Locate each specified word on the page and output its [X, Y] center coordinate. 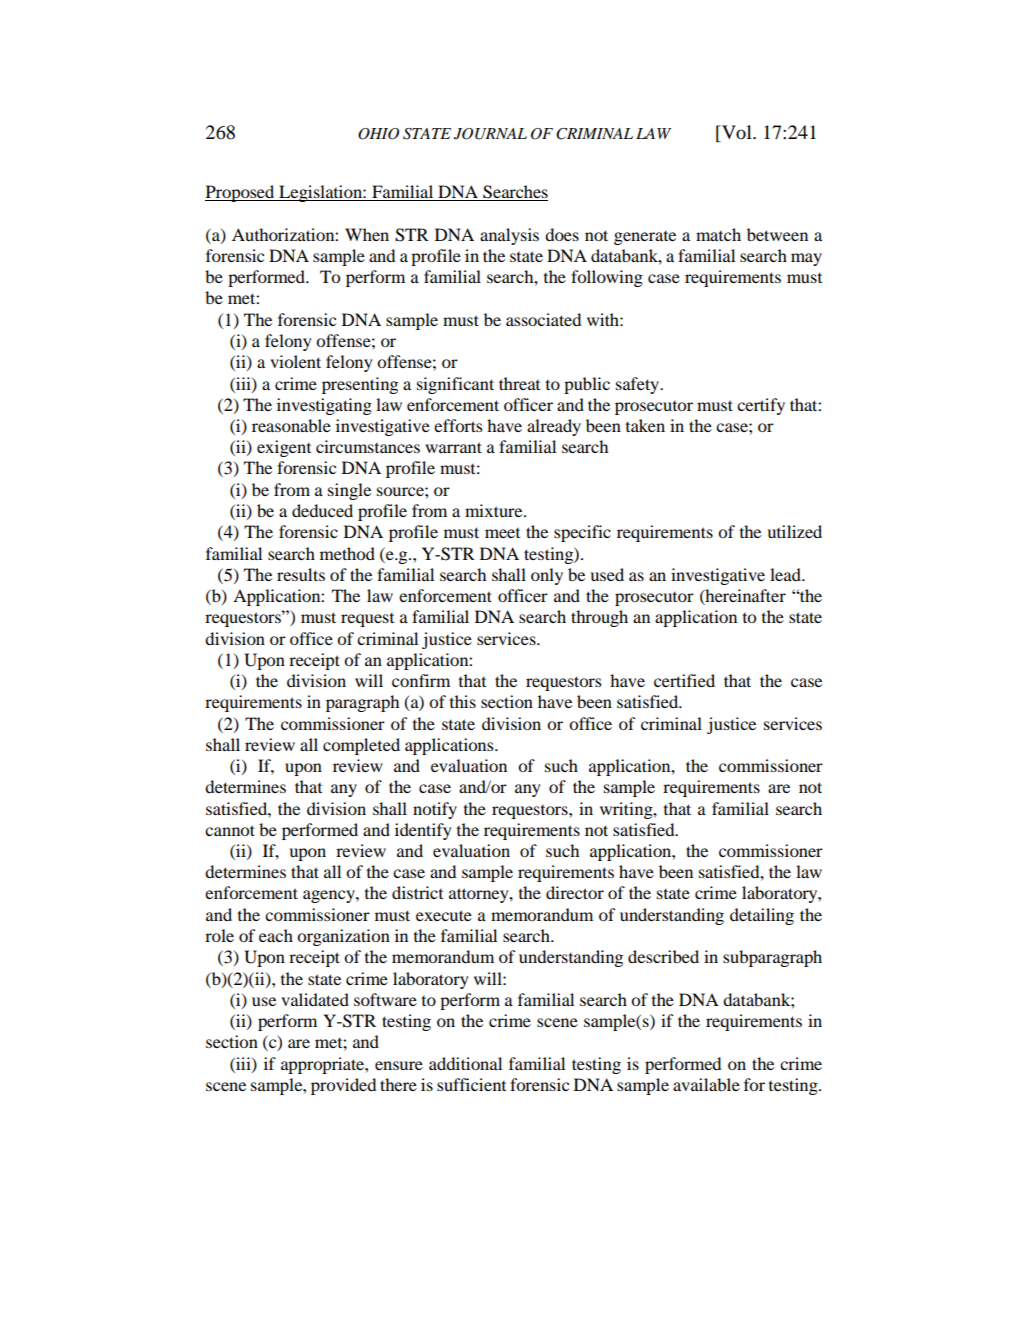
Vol [737, 133]
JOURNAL [490, 134]
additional [465, 1063]
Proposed [241, 193]
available [706, 1084]
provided [343, 1086]
